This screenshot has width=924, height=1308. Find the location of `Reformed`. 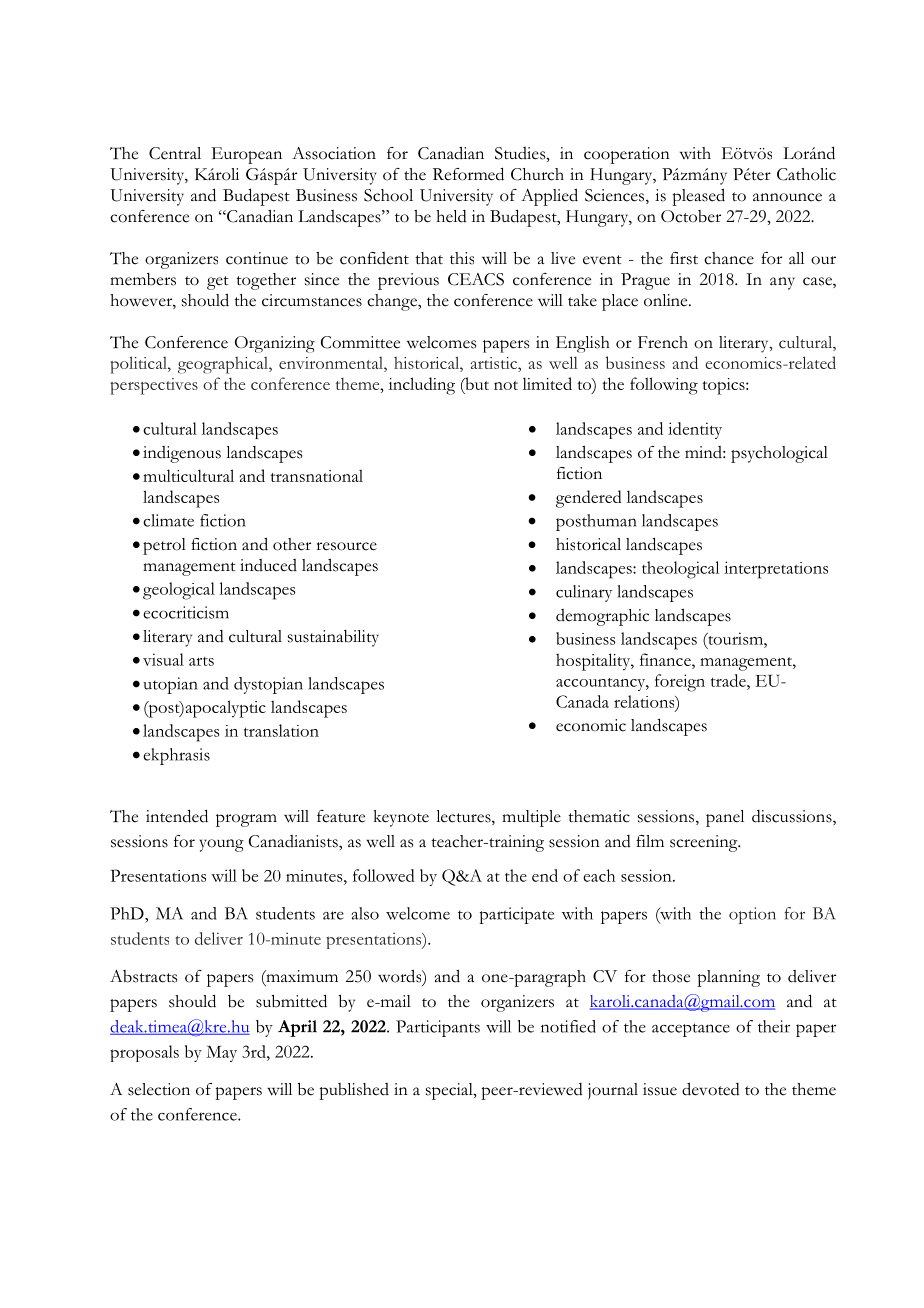

Reformed is located at coordinates (468, 174).
